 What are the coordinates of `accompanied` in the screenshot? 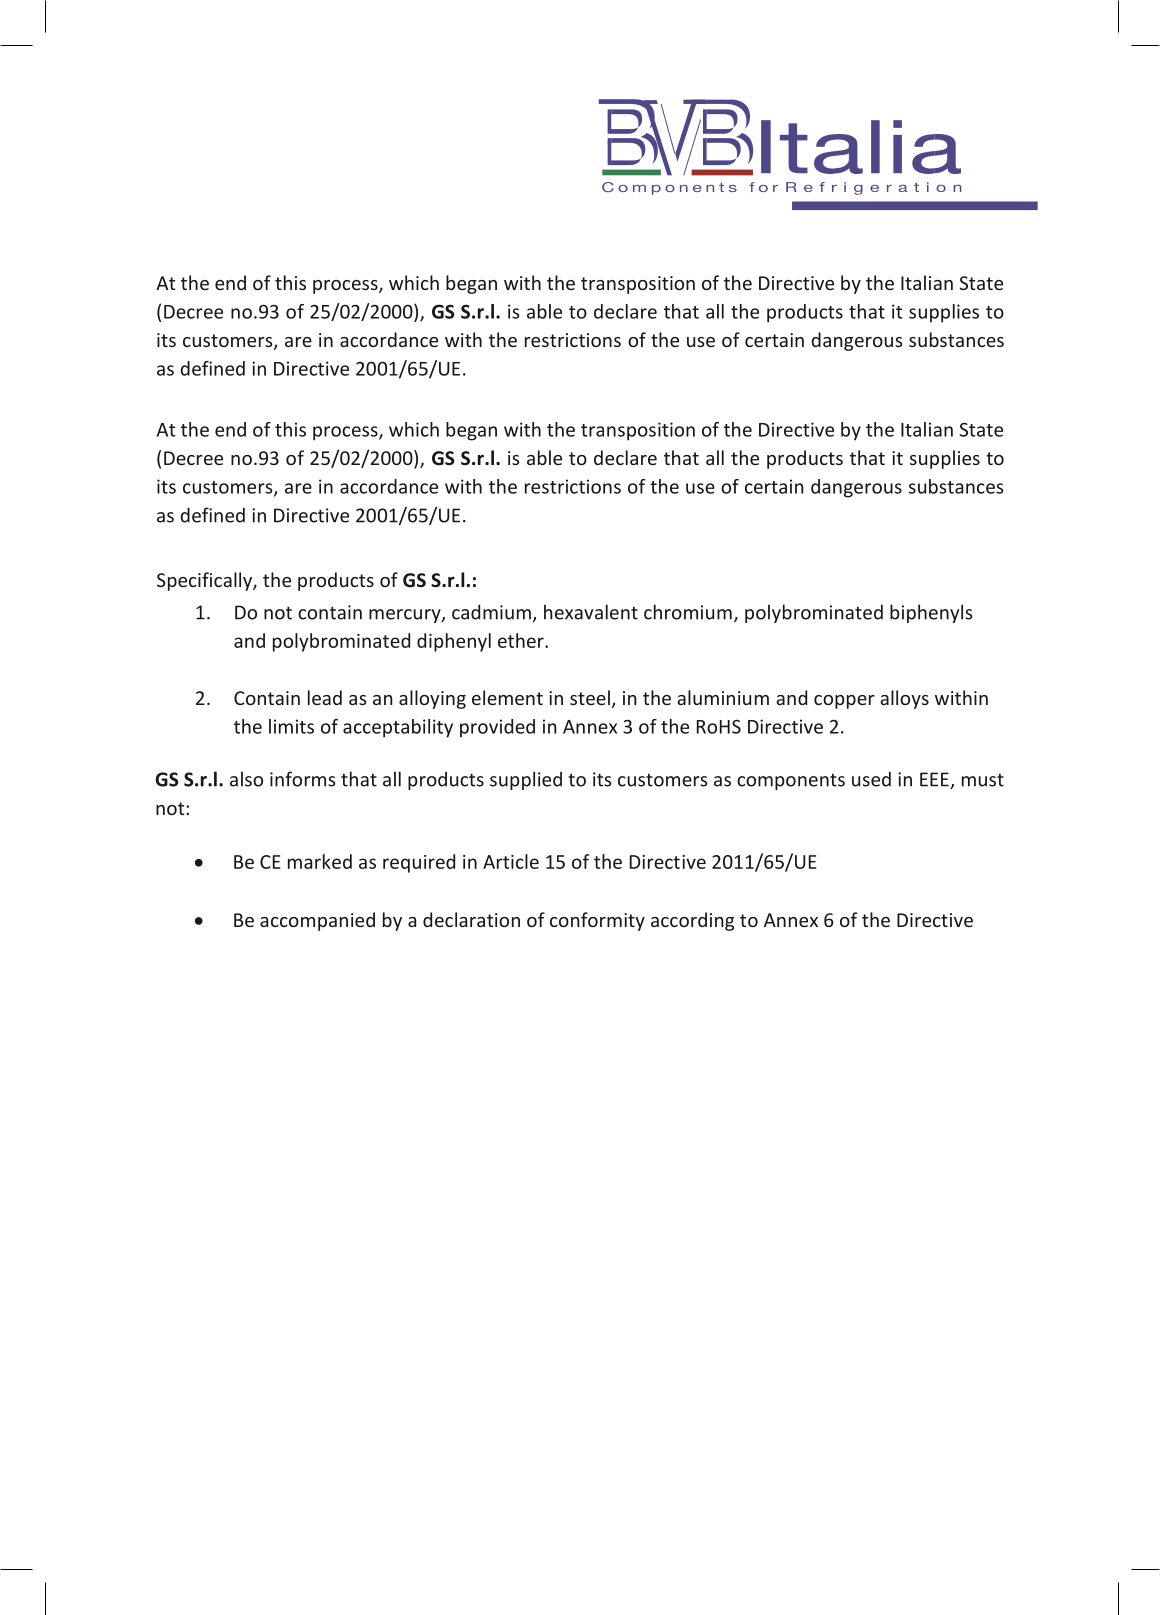 It's located at (317, 921).
